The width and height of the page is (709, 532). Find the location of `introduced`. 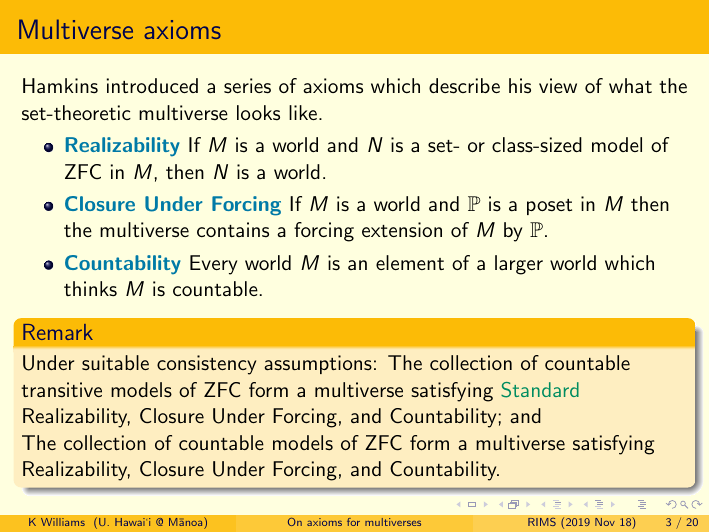

introduced is located at coordinates (152, 85).
